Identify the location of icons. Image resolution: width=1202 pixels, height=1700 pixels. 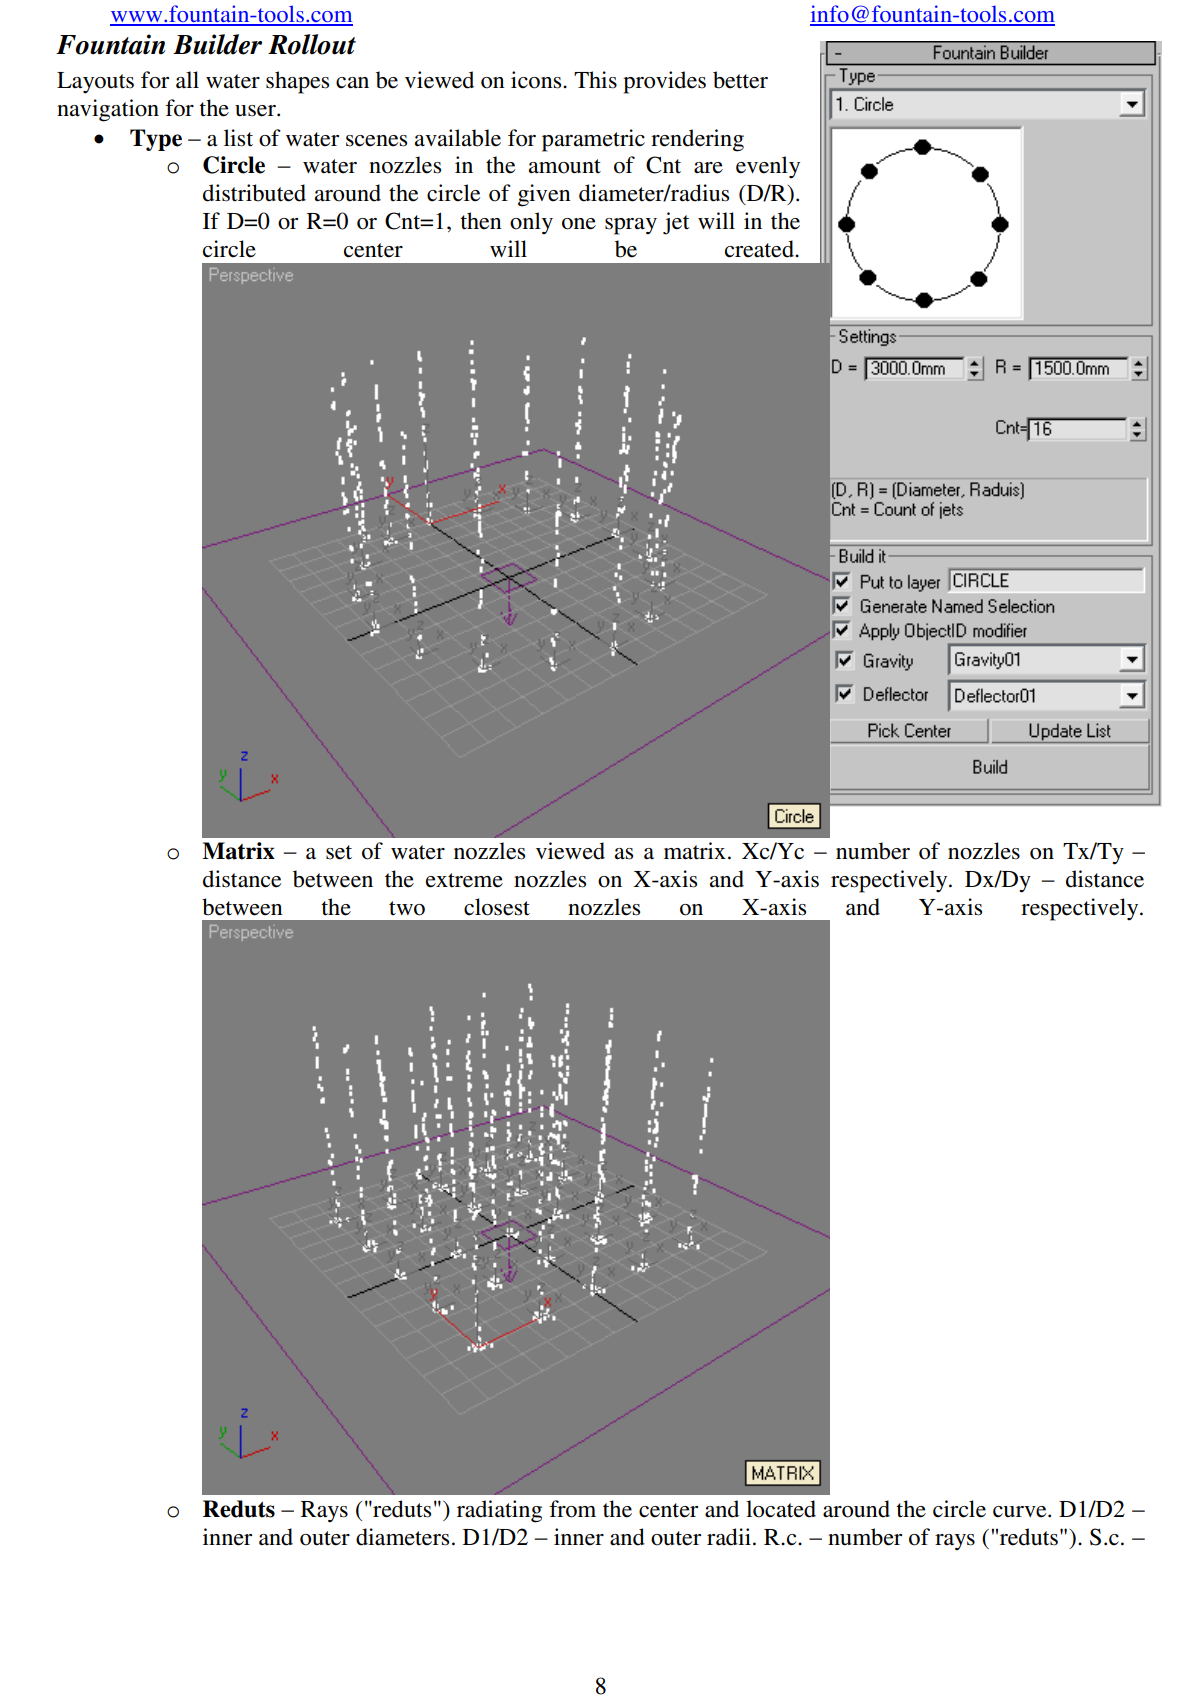
(537, 80).
